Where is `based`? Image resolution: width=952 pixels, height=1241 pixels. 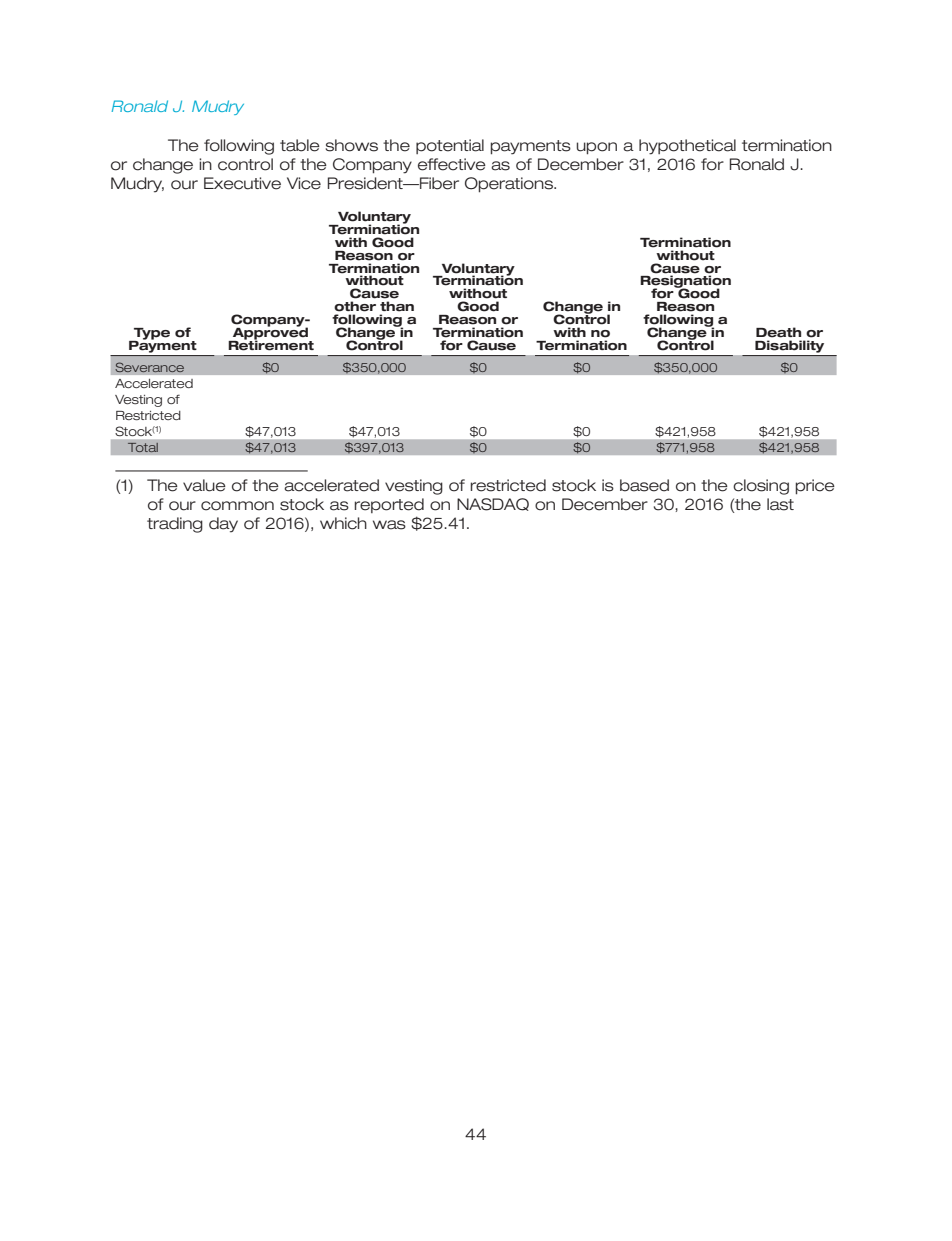
based is located at coordinates (644, 485).
